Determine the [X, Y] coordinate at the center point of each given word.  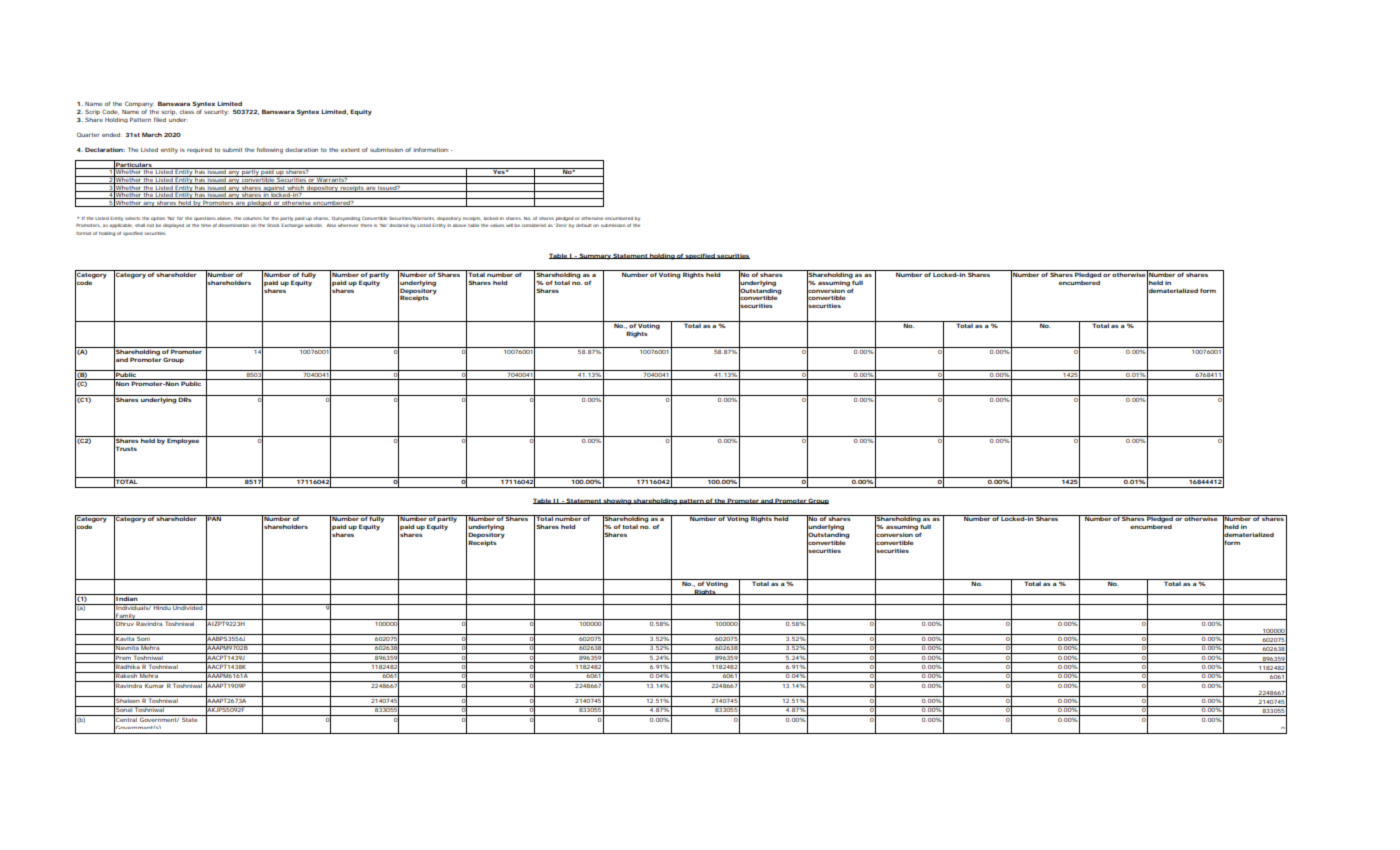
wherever [348, 225]
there [366, 225]
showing [617, 501]
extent [350, 150]
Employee [183, 440]
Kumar [154, 684]
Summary [594, 256]
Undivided [188, 607]
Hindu [162, 607]
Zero [561, 225]
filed [160, 120]
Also [331, 225]
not [150, 225]
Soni [143, 637]
